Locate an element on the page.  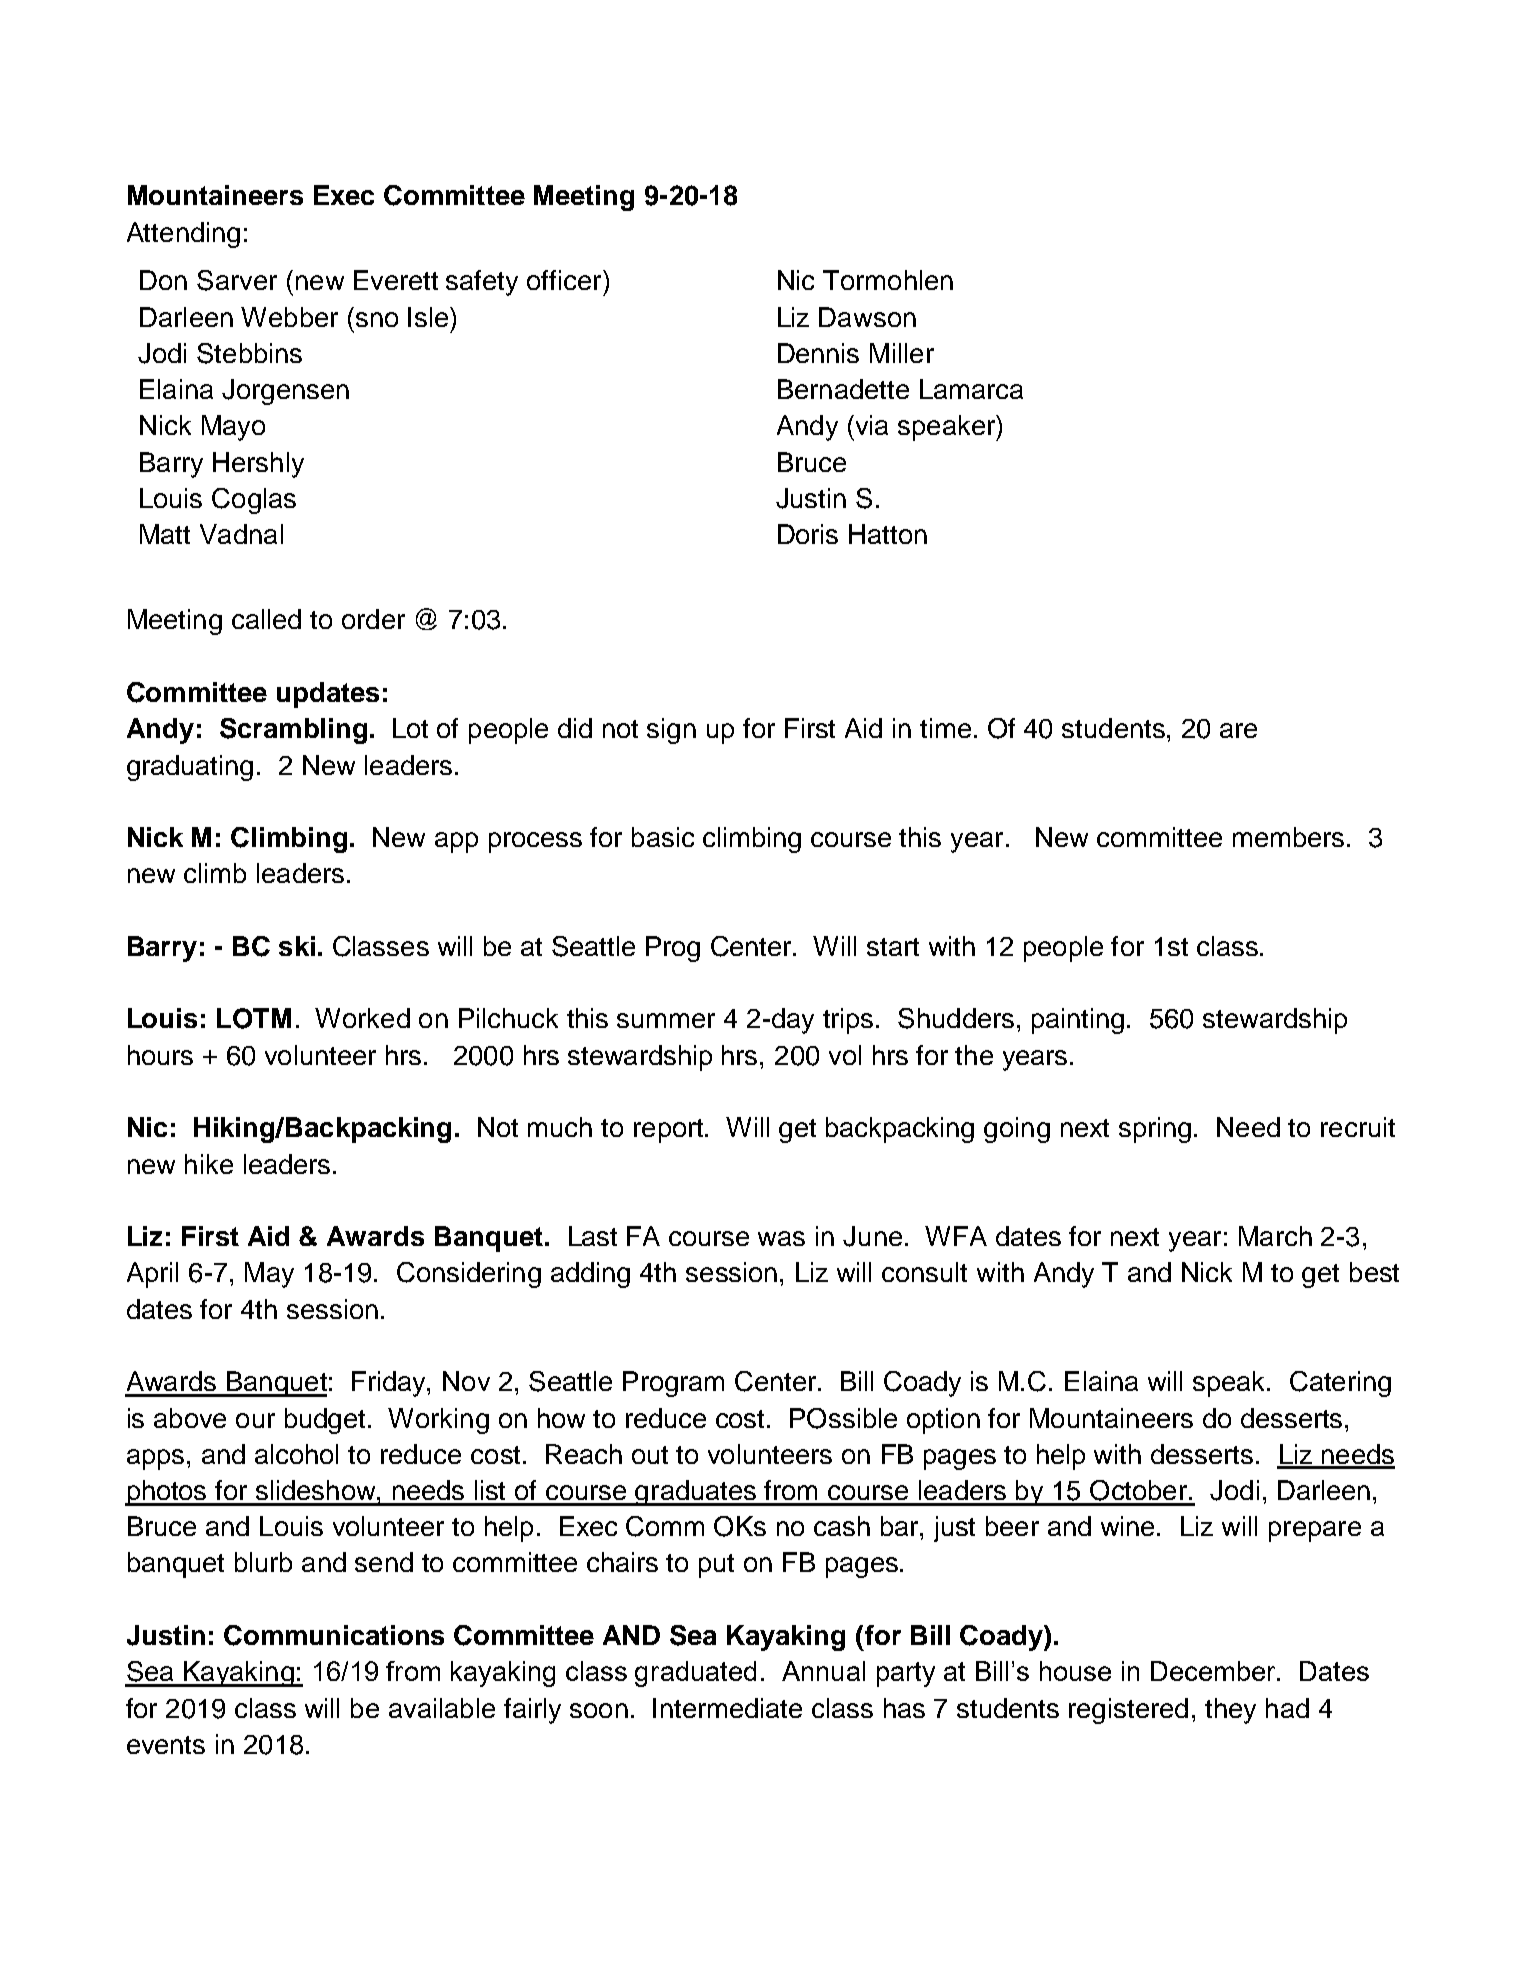
Dawson is located at coordinates (867, 317).
